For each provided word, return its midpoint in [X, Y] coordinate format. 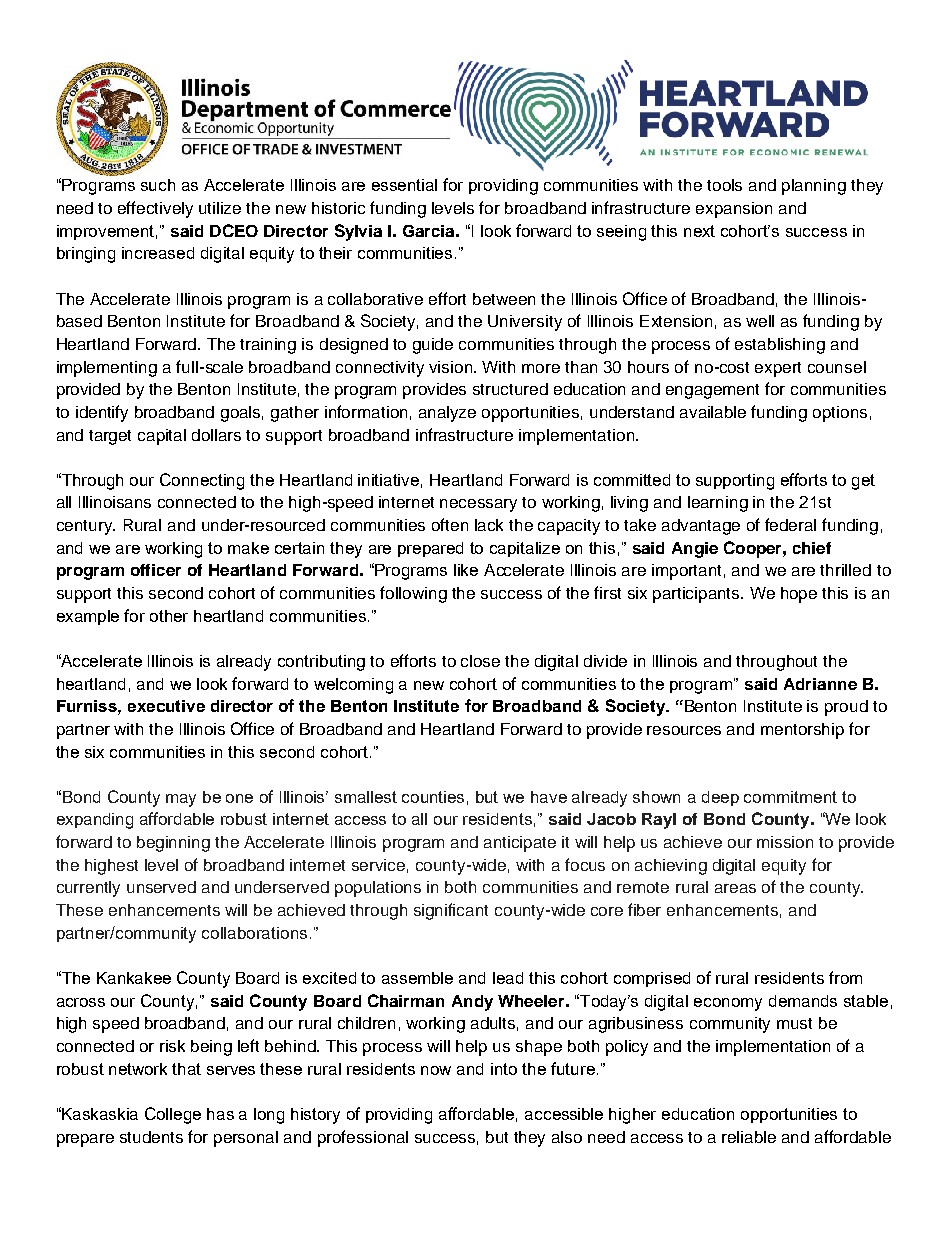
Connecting [202, 481]
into [504, 1069]
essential [404, 185]
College [173, 1115]
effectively [155, 209]
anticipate [520, 844]
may [181, 800]
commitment [790, 797]
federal [790, 524]
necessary [478, 505]
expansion [734, 210]
